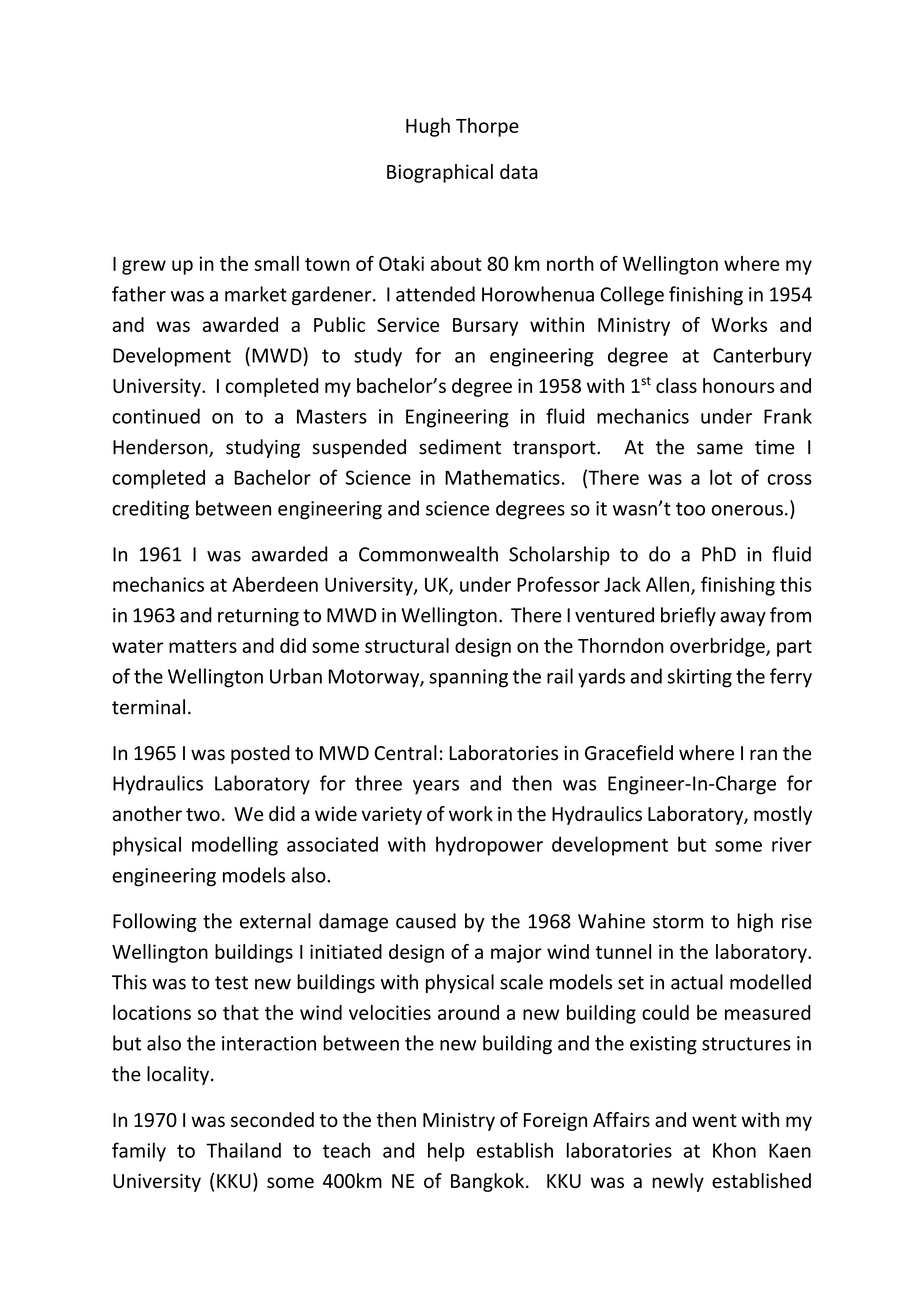 Image resolution: width=924 pixels, height=1308 pixels. I want to click on Commonwealth, so click(428, 554).
